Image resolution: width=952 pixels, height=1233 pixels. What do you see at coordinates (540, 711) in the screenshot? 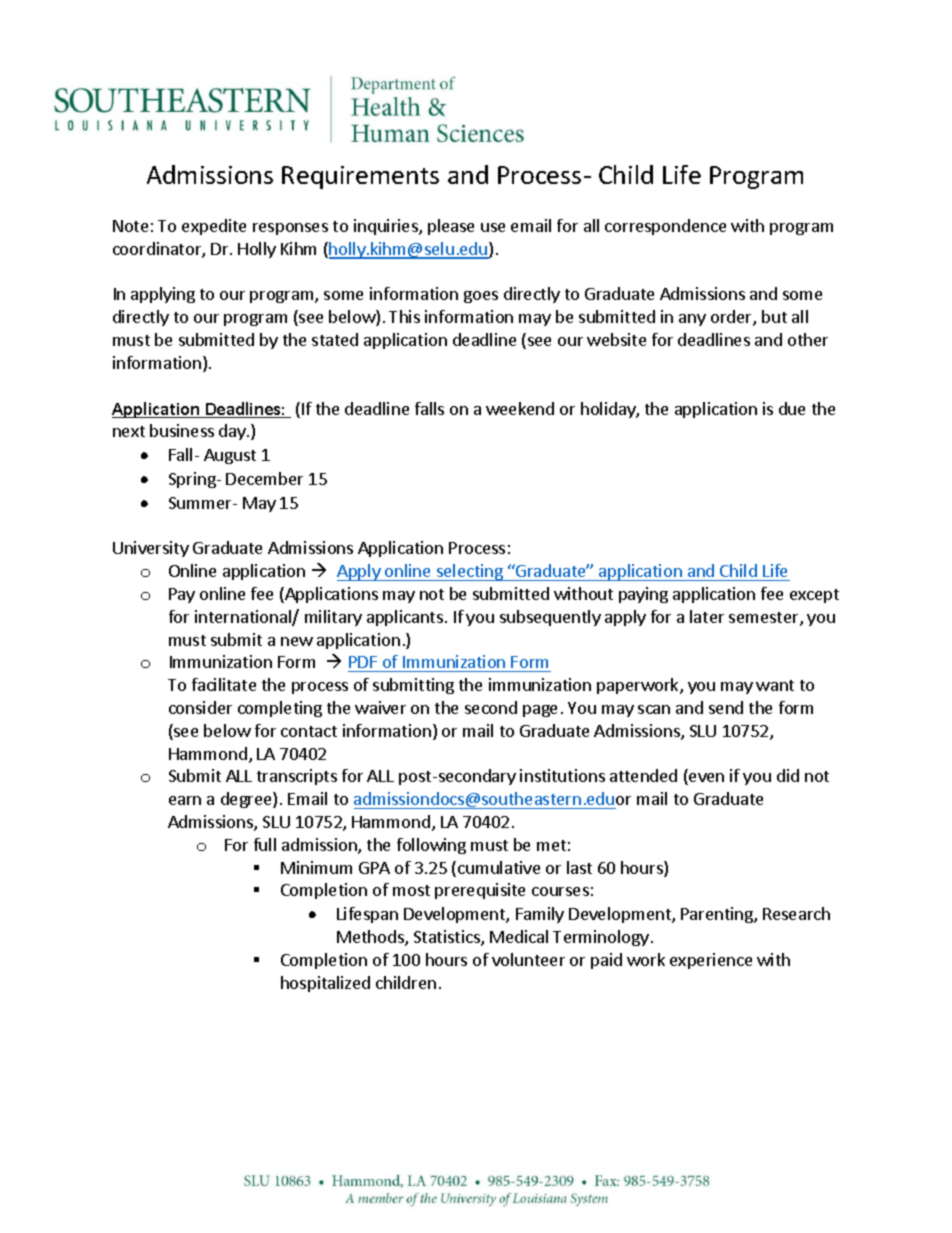
I see `page` at bounding box center [540, 711].
